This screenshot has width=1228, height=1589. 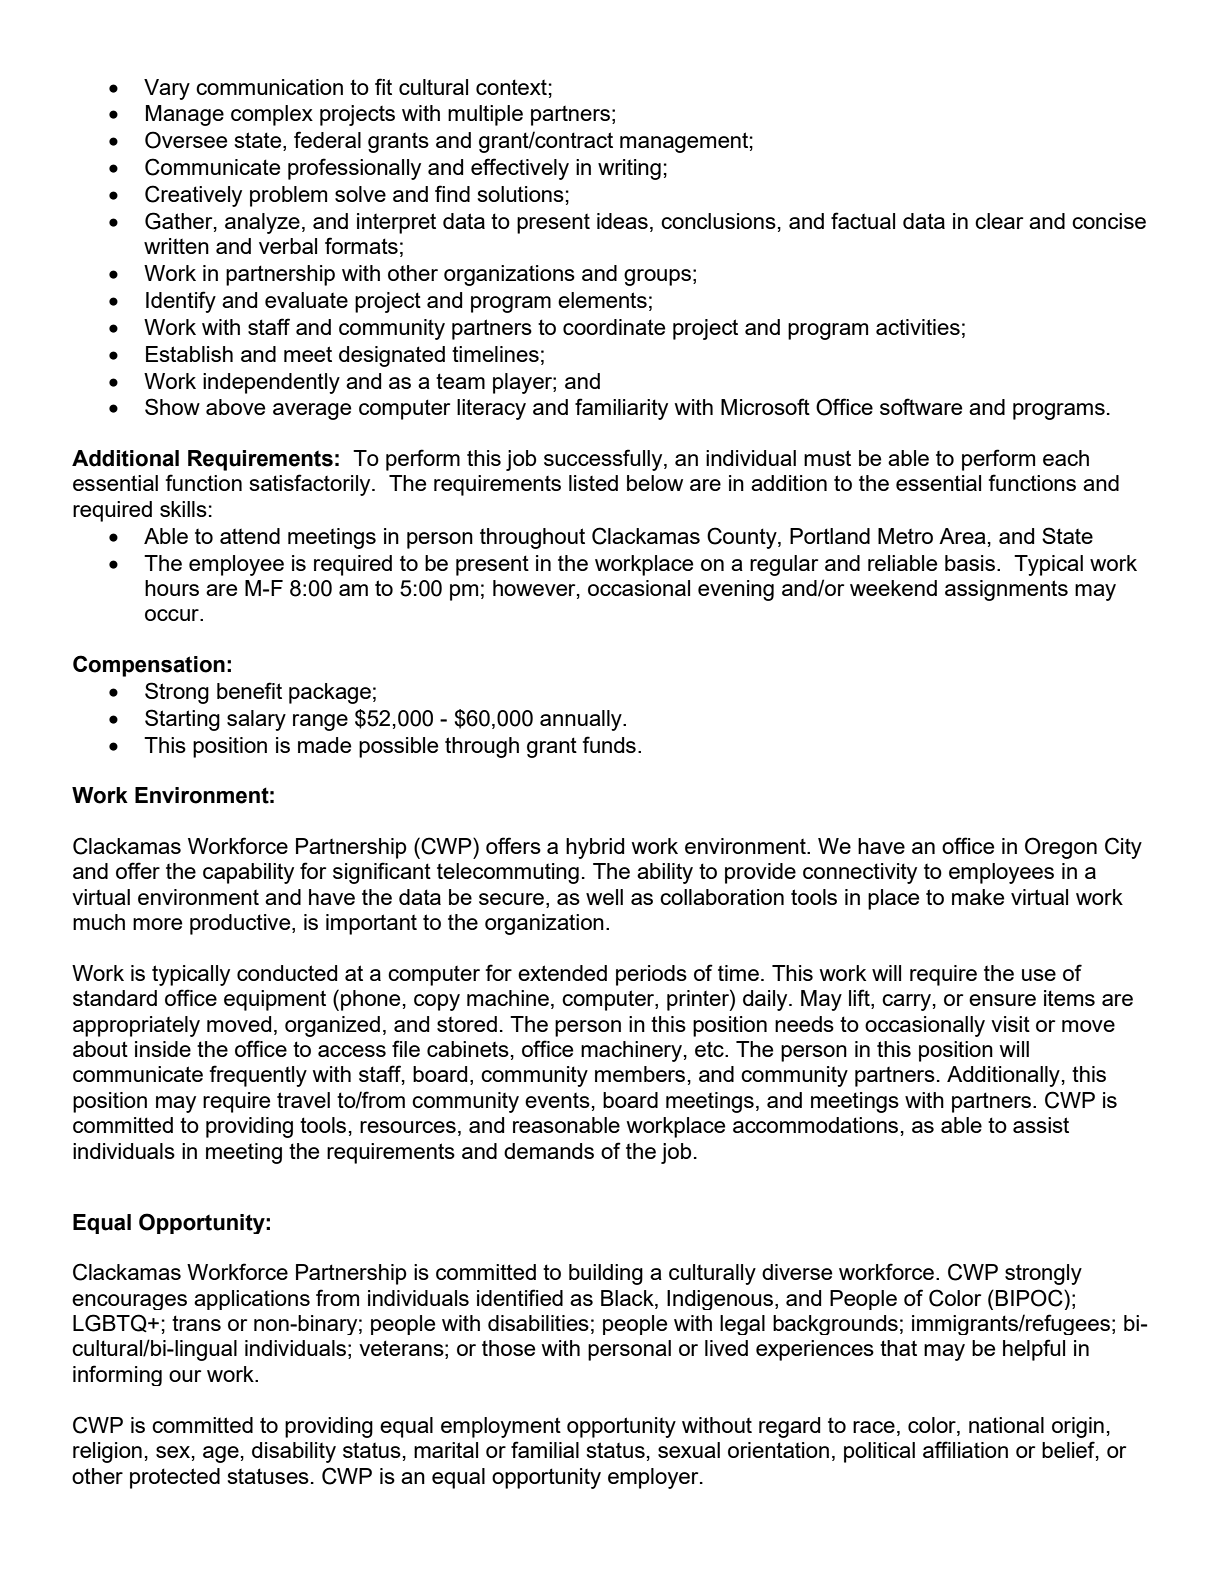 I want to click on writing, so click(x=629, y=169).
